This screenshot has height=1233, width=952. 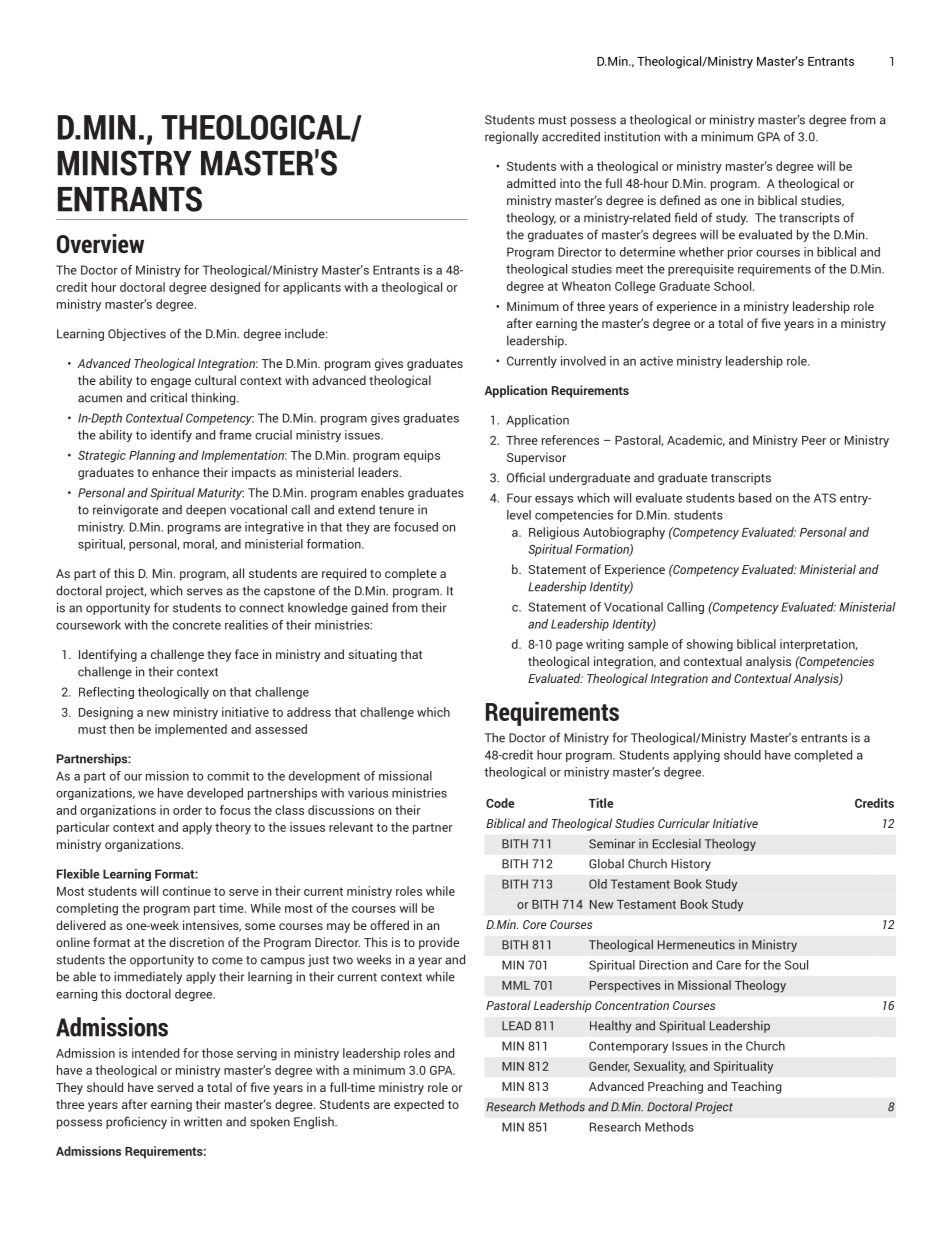 What do you see at coordinates (203, 1122) in the screenshot?
I see `written` at bounding box center [203, 1122].
